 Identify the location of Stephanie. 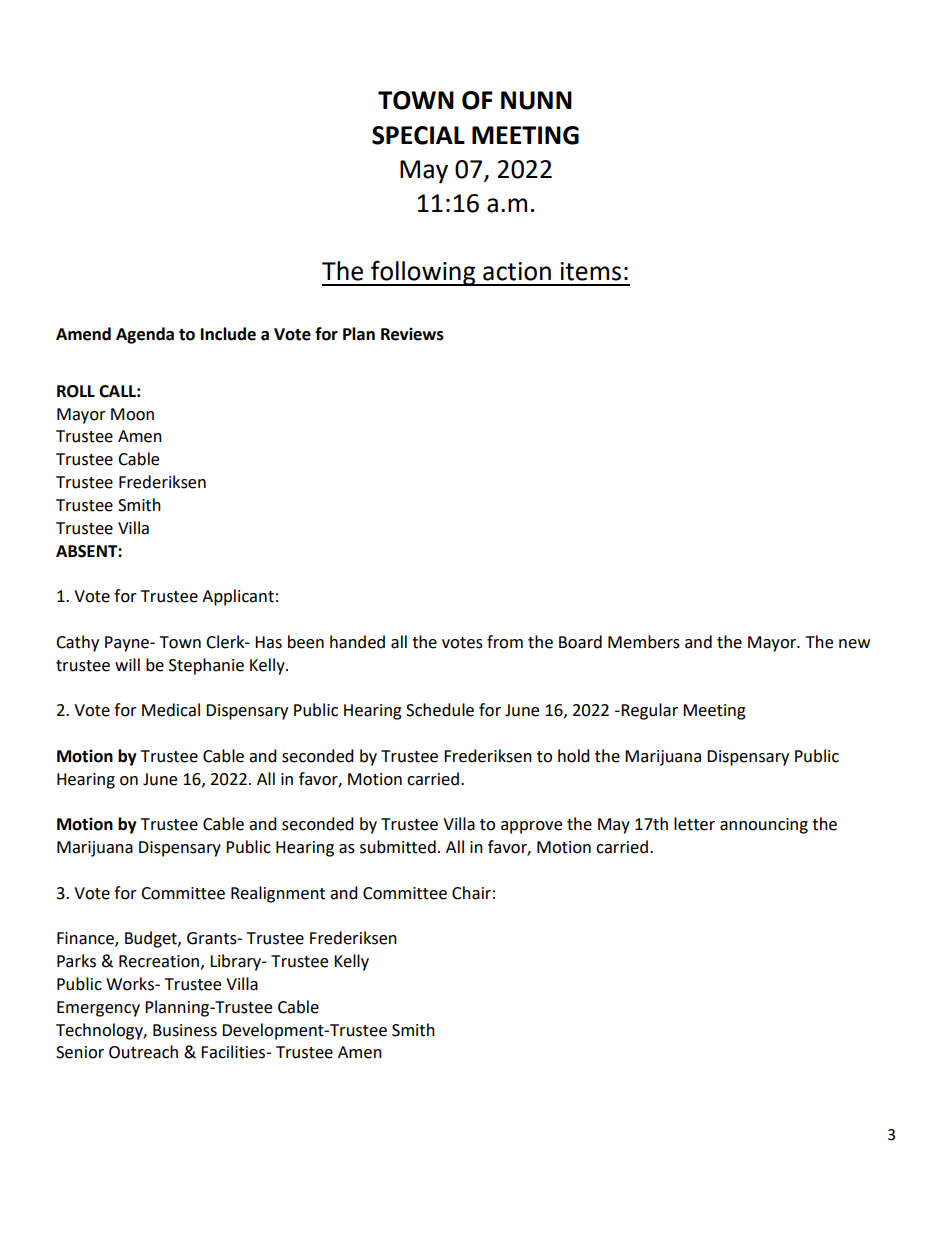
(206, 666).
